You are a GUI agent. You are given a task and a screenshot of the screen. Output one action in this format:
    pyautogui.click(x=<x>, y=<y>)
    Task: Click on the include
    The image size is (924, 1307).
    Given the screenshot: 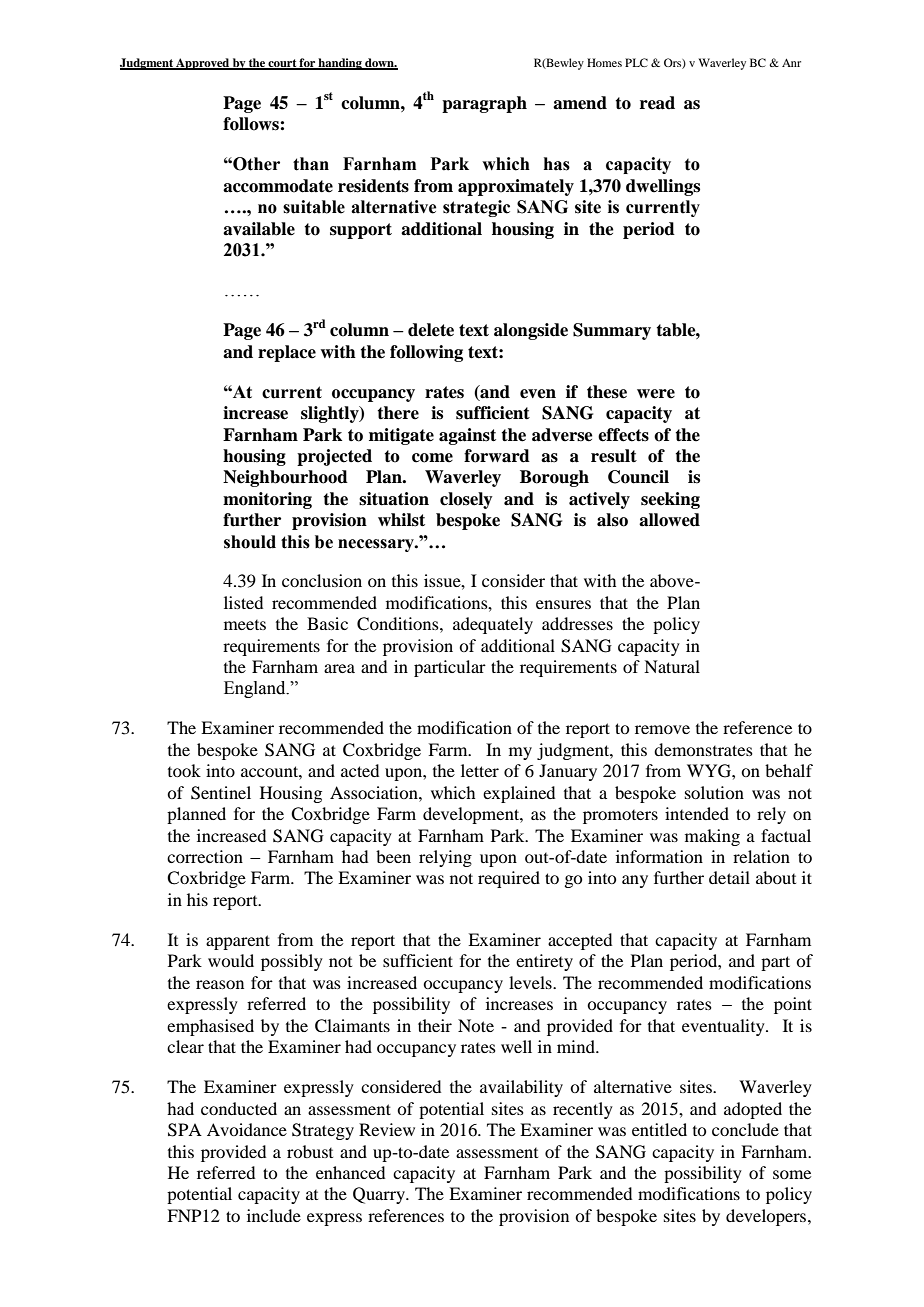 What is the action you would take?
    pyautogui.click(x=274, y=1215)
